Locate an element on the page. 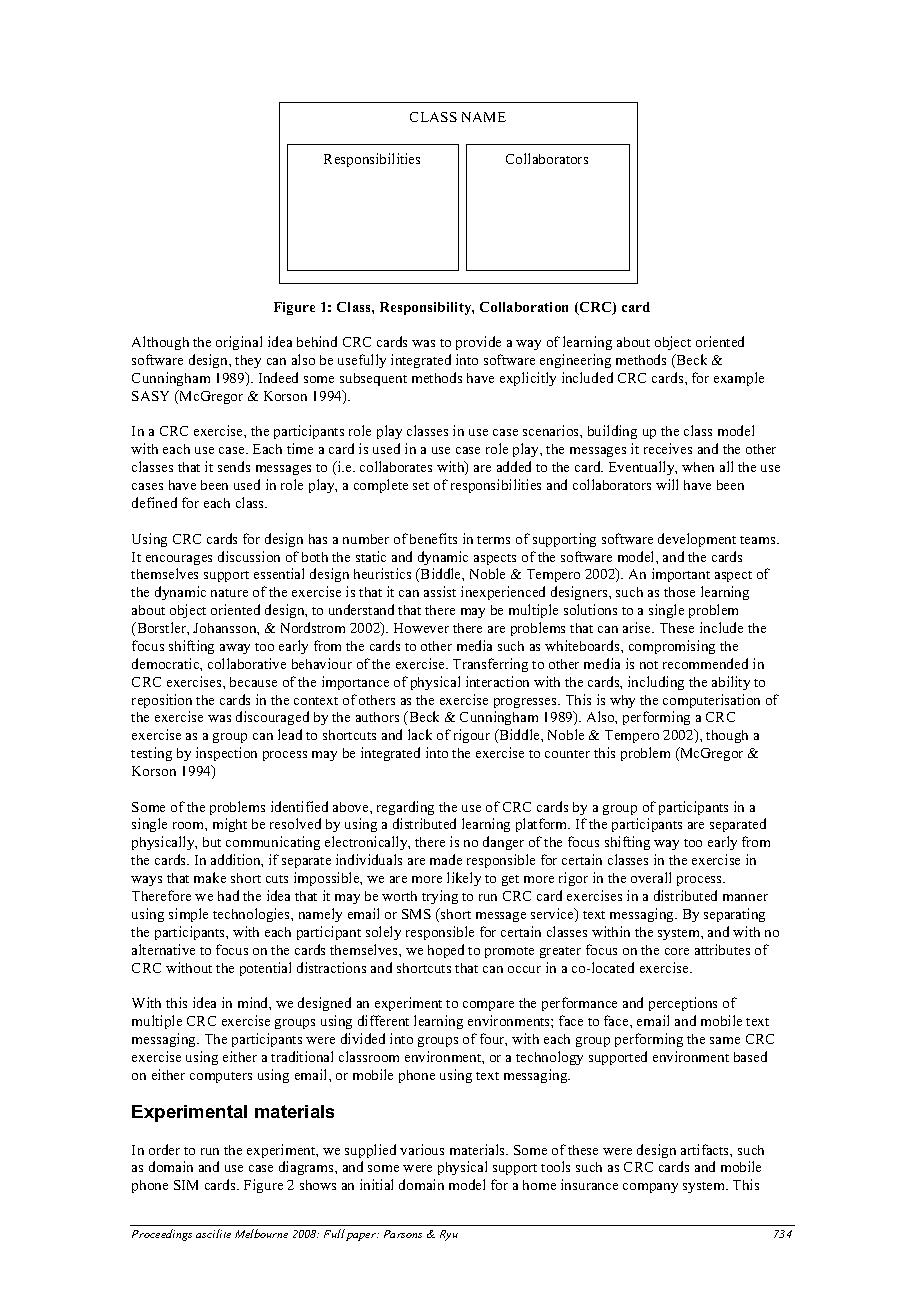 The image size is (924, 1308). compromising is located at coordinates (672, 647).
